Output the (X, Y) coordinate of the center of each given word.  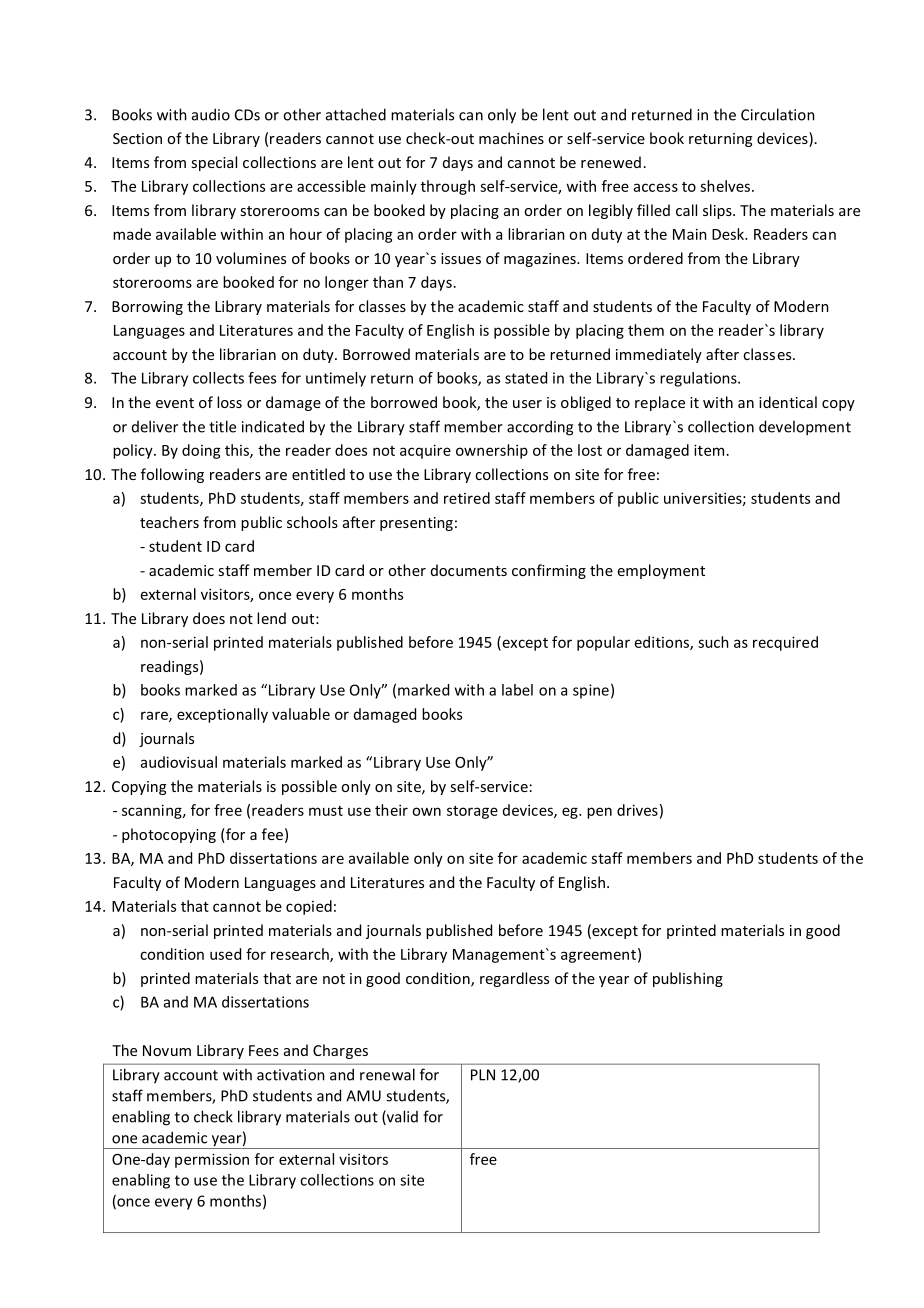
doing (201, 451)
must (326, 811)
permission (212, 1160)
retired (467, 498)
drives (637, 810)
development (805, 428)
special (214, 163)
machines (511, 138)
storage (472, 812)
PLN (483, 1075)
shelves (725, 186)
